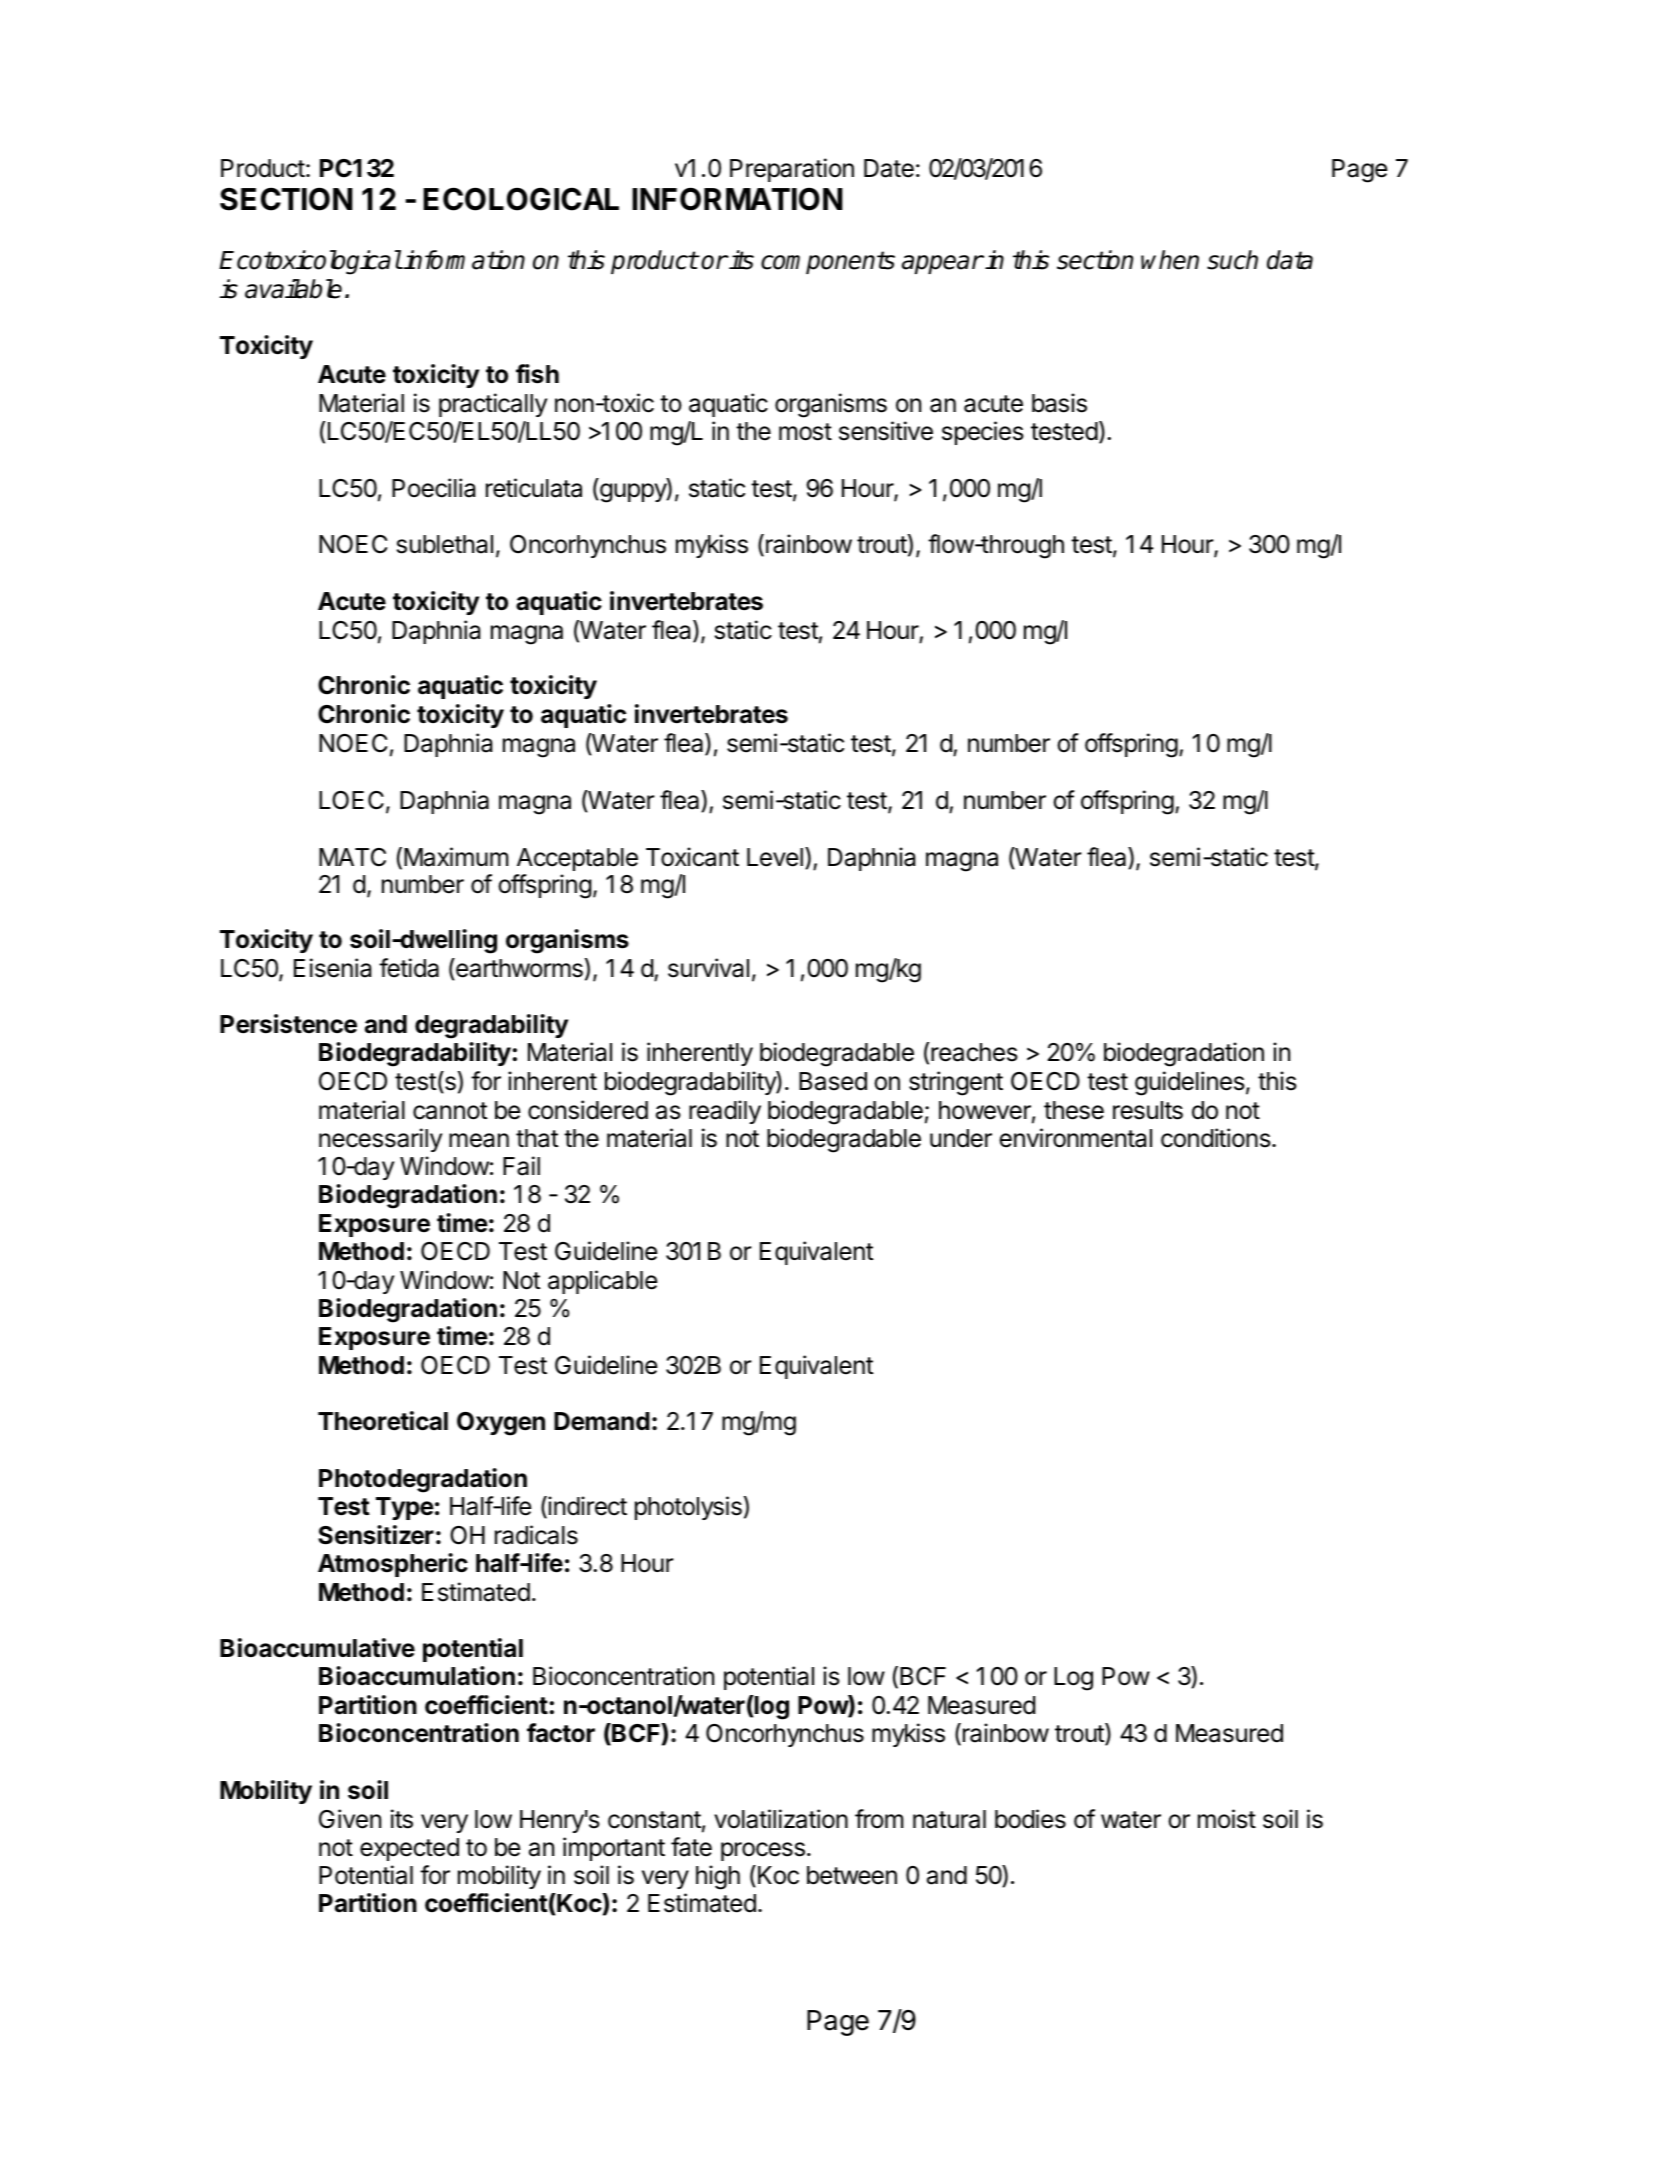 Image resolution: width=1676 pixels, height=2170 pixels. I want to click on moist, so click(1227, 1819).
